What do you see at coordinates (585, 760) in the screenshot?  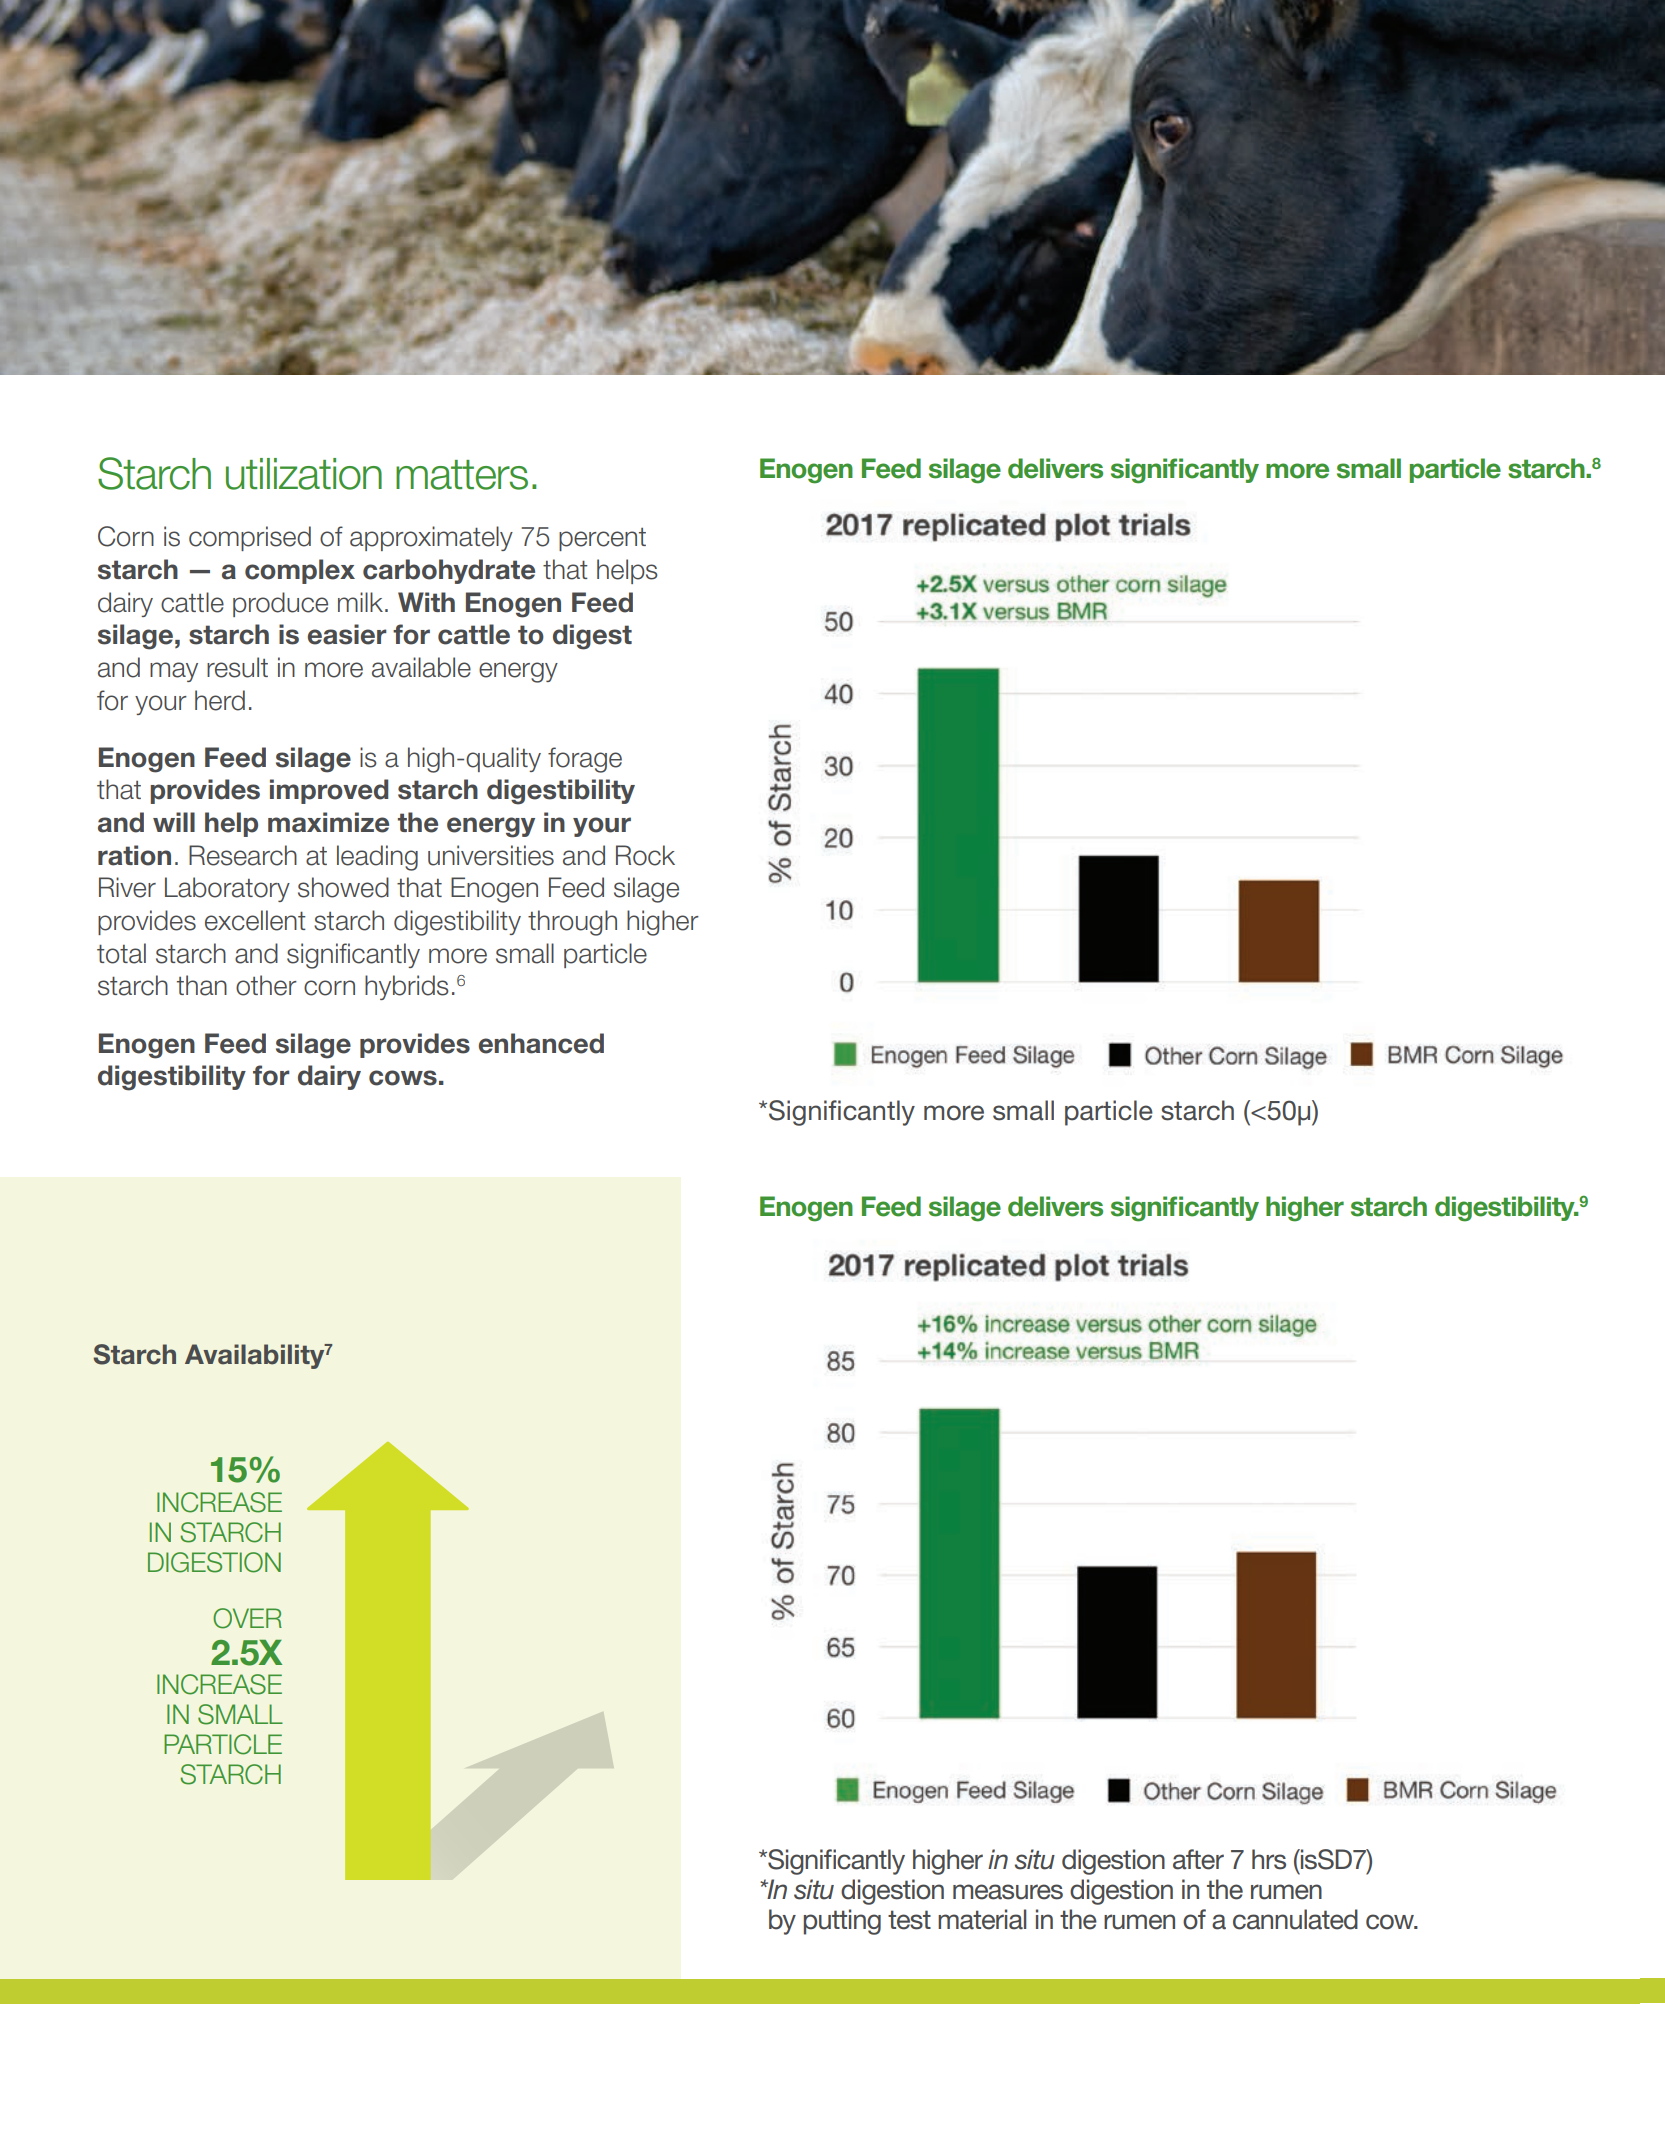 I see `forage` at bounding box center [585, 760].
